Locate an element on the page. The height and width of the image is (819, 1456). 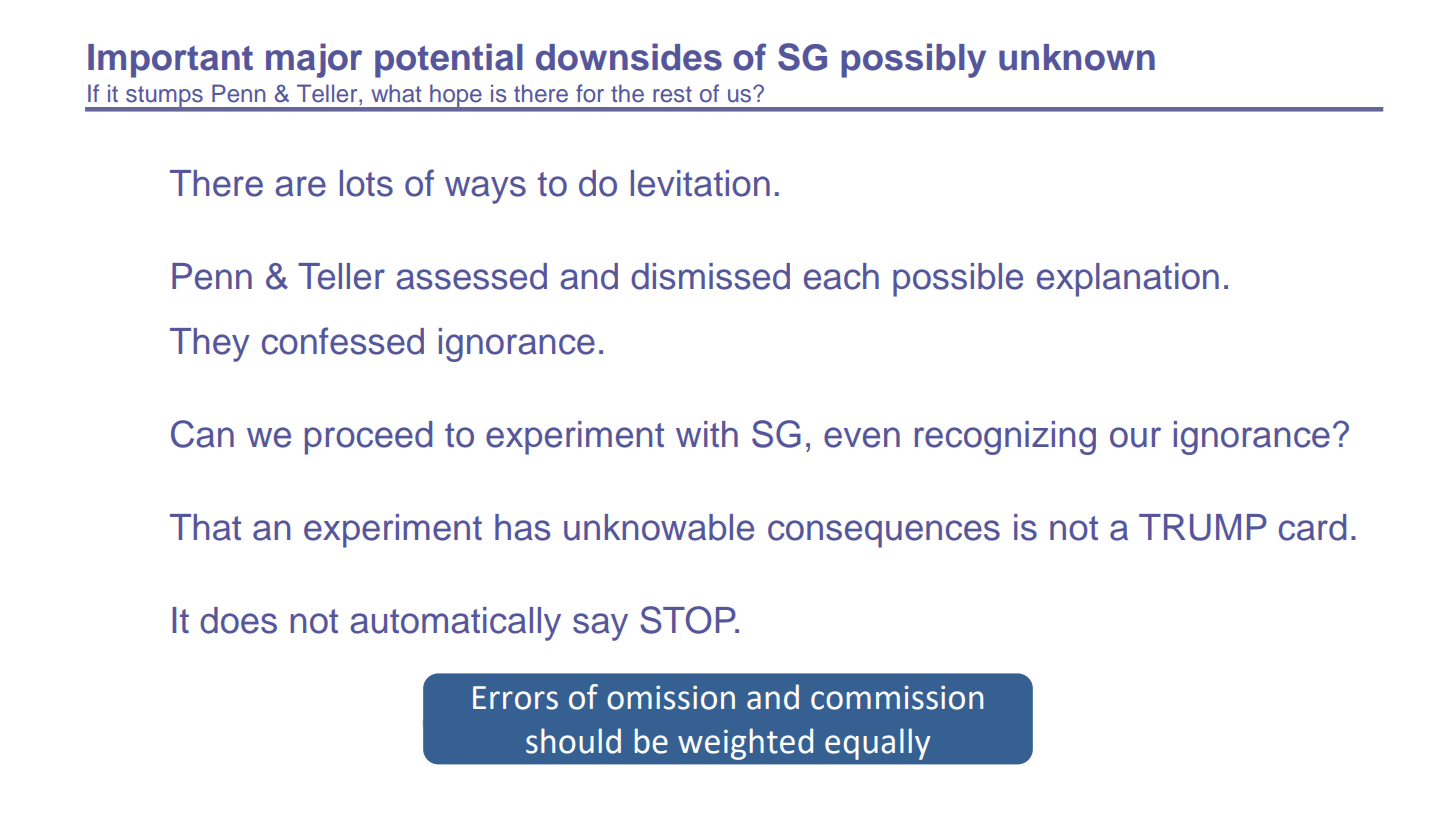
with is located at coordinates (707, 434).
